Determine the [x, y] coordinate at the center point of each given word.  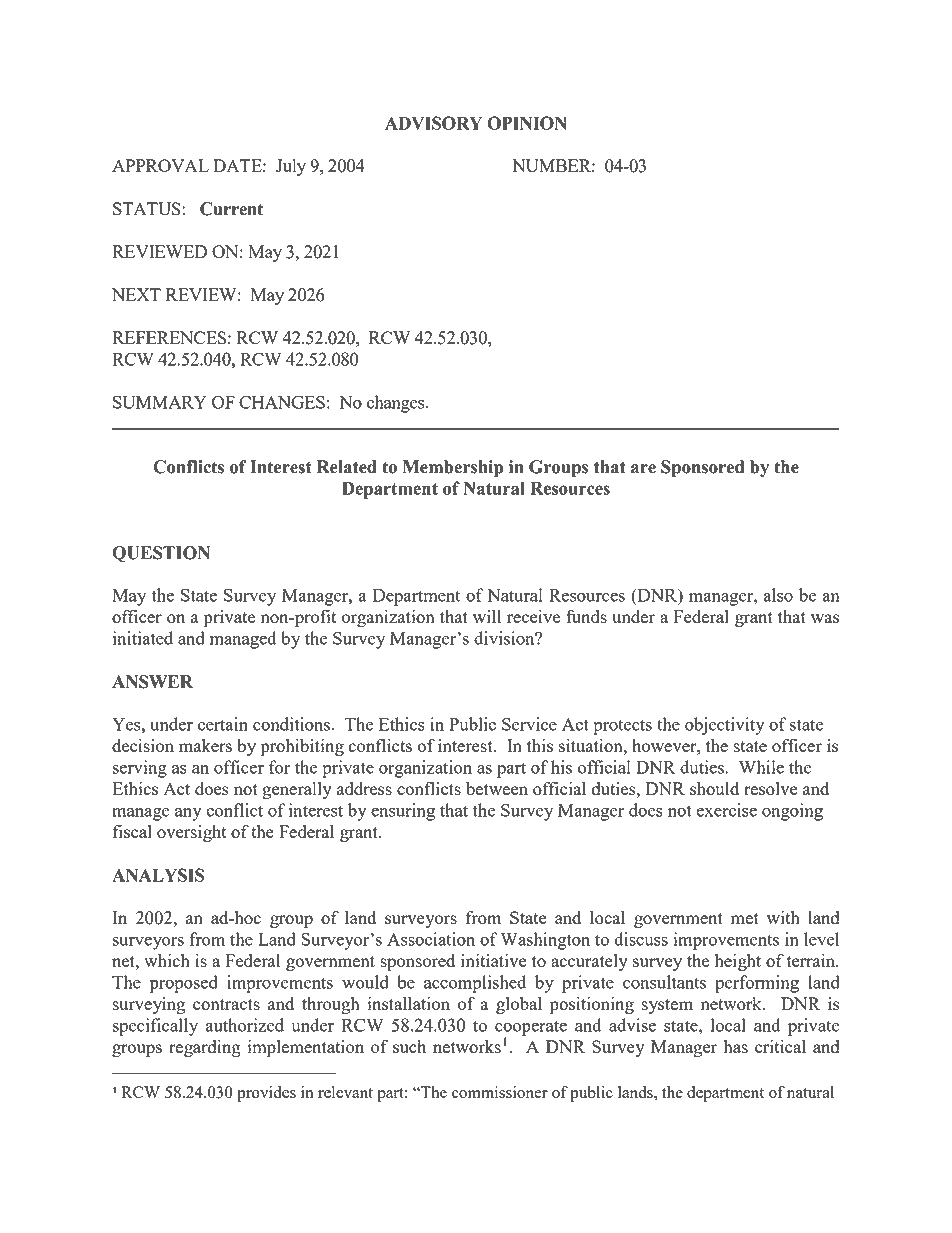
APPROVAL [160, 165]
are [643, 469]
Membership [453, 468]
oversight [192, 833]
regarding [205, 1048]
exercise [726, 810]
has [736, 1046]
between [497, 788]
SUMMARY [160, 402]
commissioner [500, 1092]
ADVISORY [433, 123]
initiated [143, 638]
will [487, 616]
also [778, 595]
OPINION [527, 123]
